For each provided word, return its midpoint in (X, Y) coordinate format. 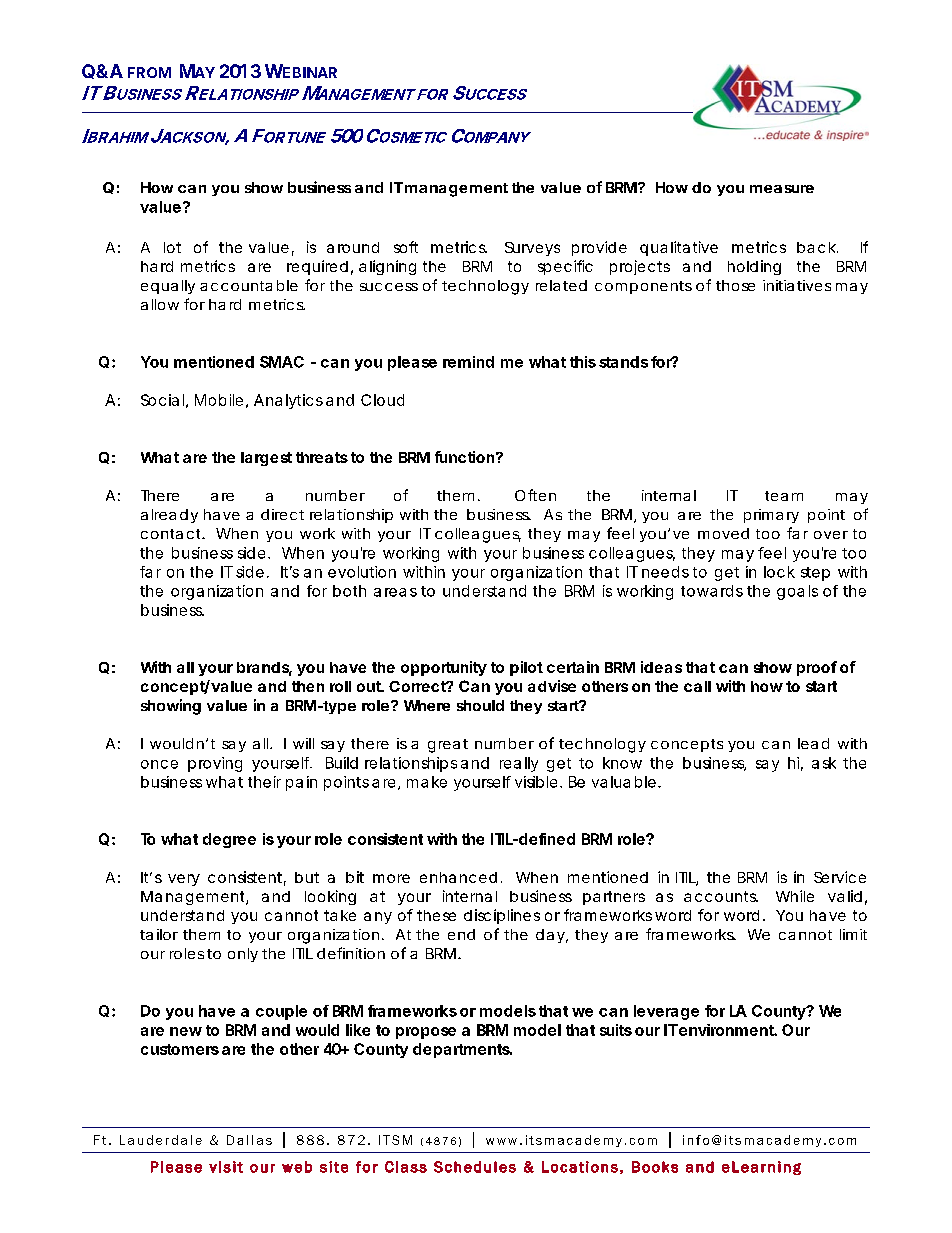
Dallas (249, 1140)
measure (782, 189)
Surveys (532, 249)
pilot (526, 668)
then (308, 686)
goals (797, 592)
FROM (149, 72)
